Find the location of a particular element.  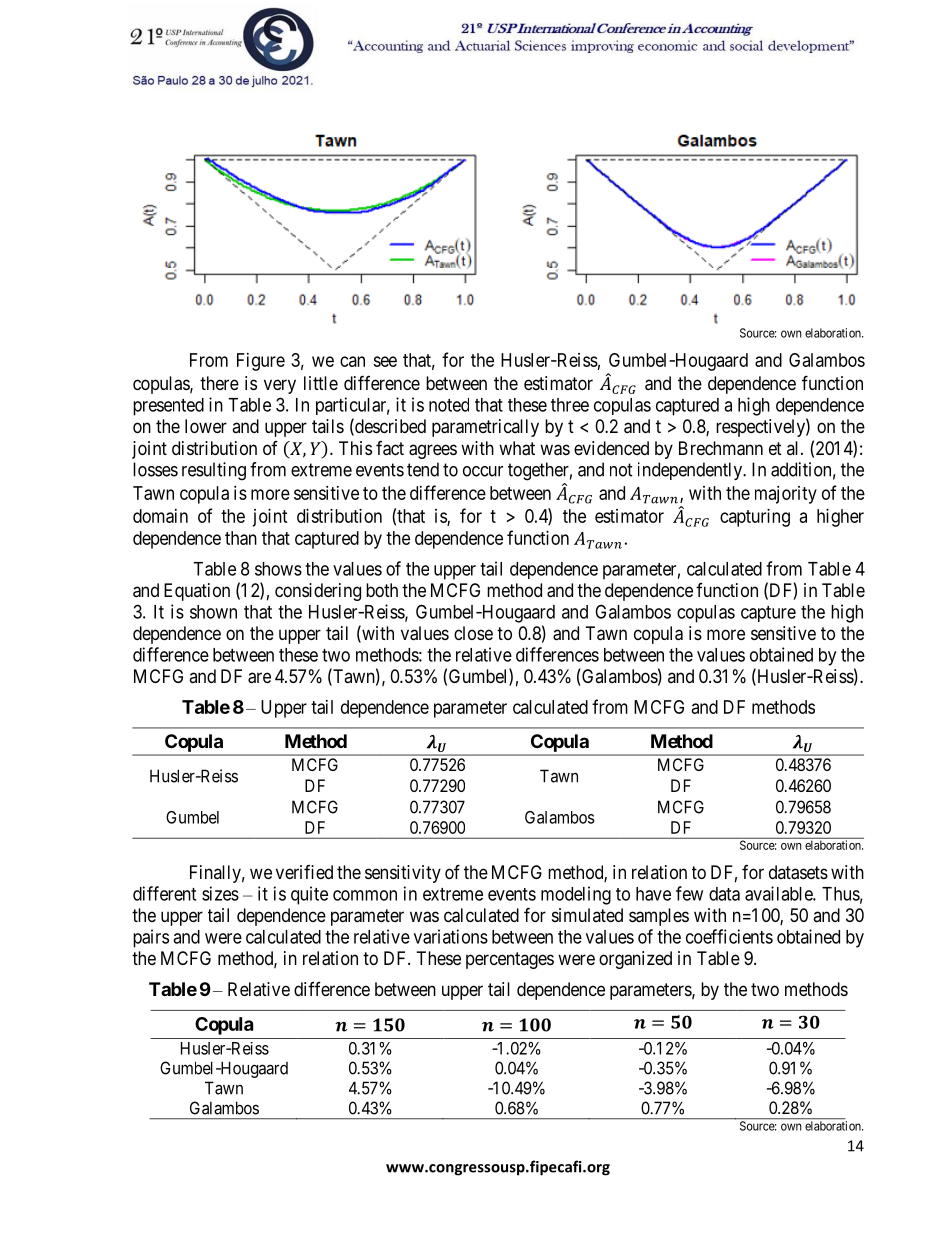

resulting is located at coordinates (214, 471).
